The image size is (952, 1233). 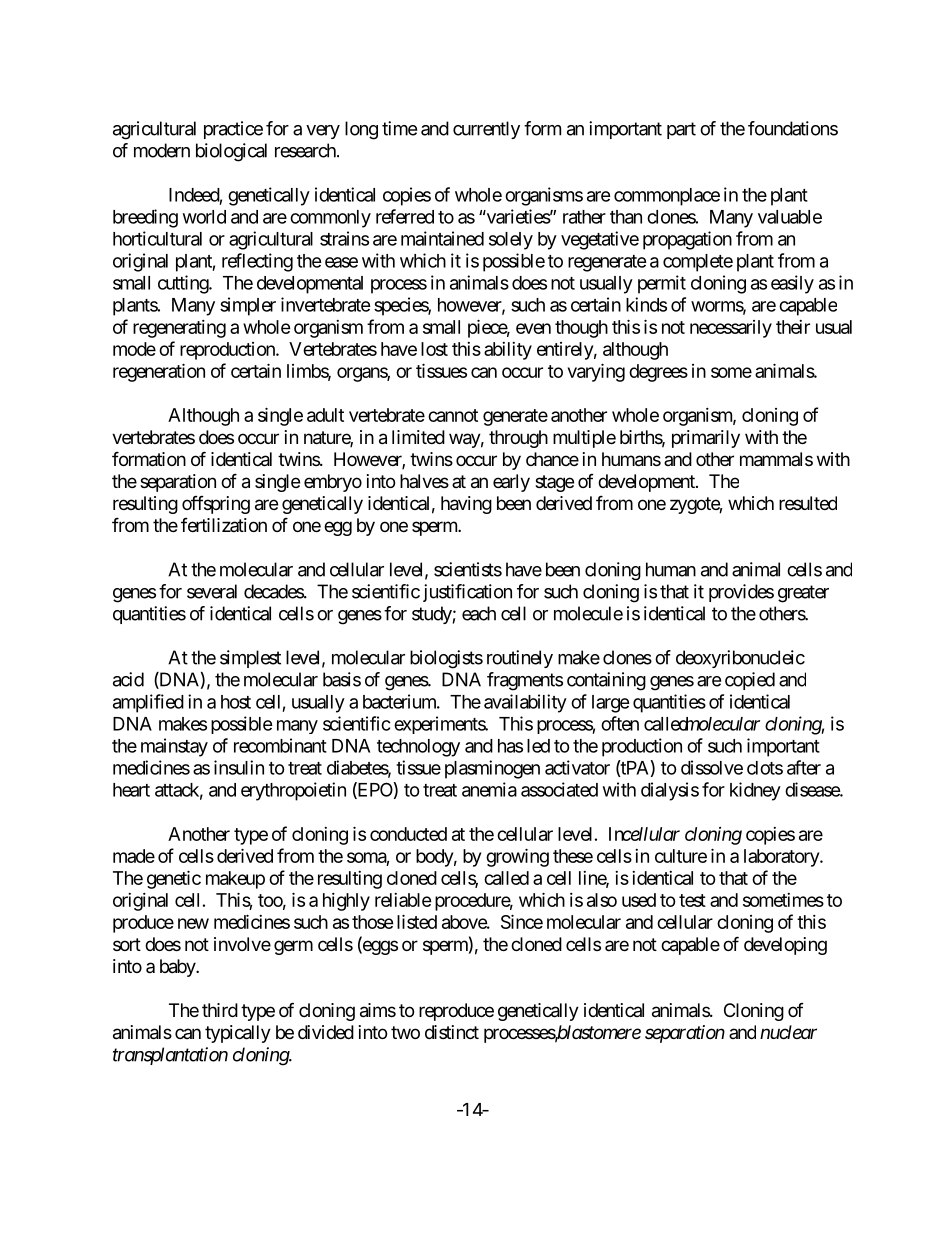 What do you see at coordinates (803, 594) in the screenshot?
I see `greater` at bounding box center [803, 594].
